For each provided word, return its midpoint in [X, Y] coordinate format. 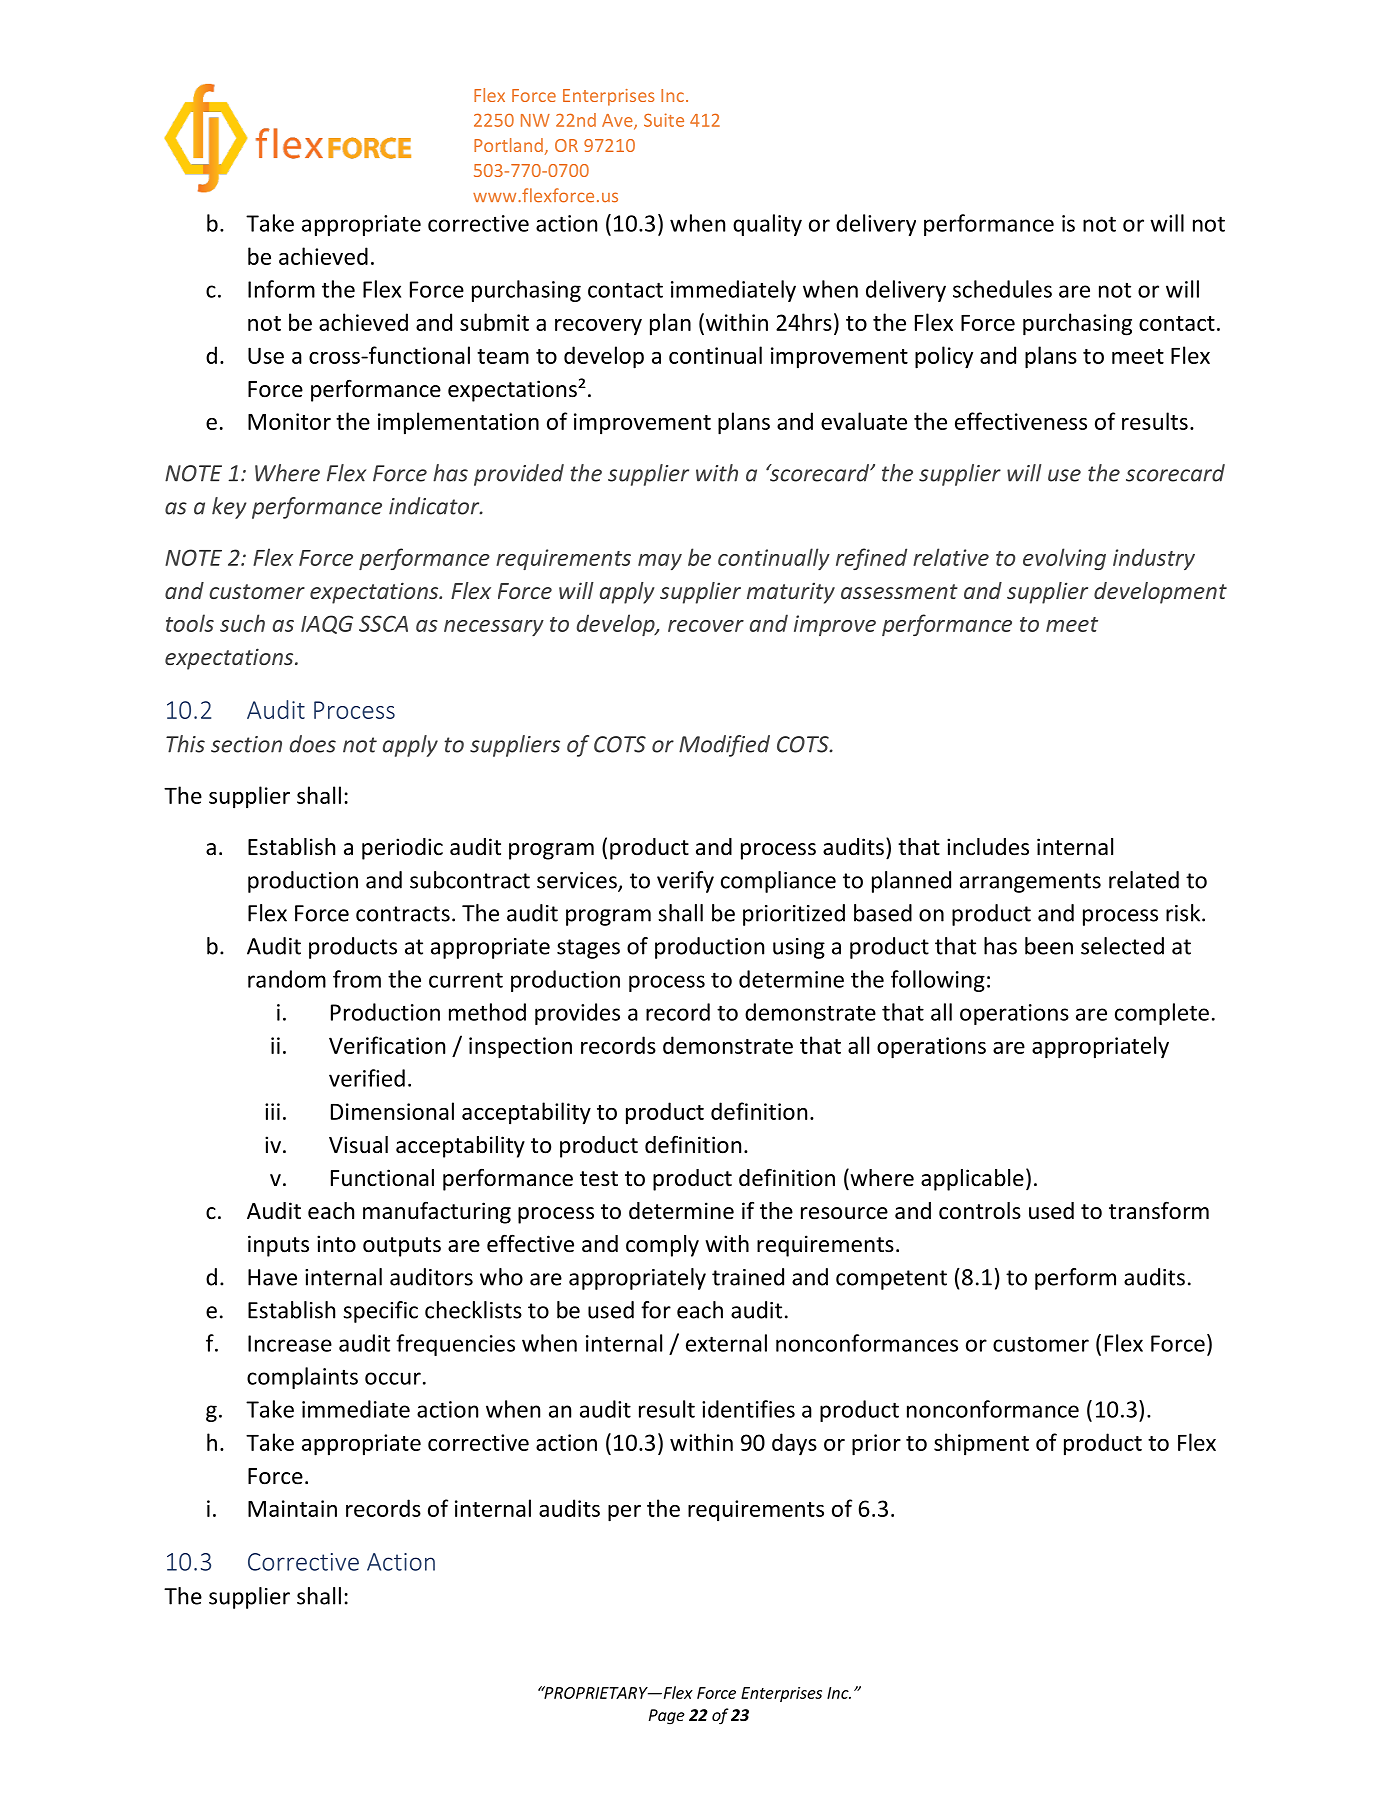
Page [667, 1717]
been [1049, 946]
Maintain [292, 1508]
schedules [1002, 289]
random [287, 979]
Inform [281, 289]
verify [685, 882]
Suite [664, 120]
